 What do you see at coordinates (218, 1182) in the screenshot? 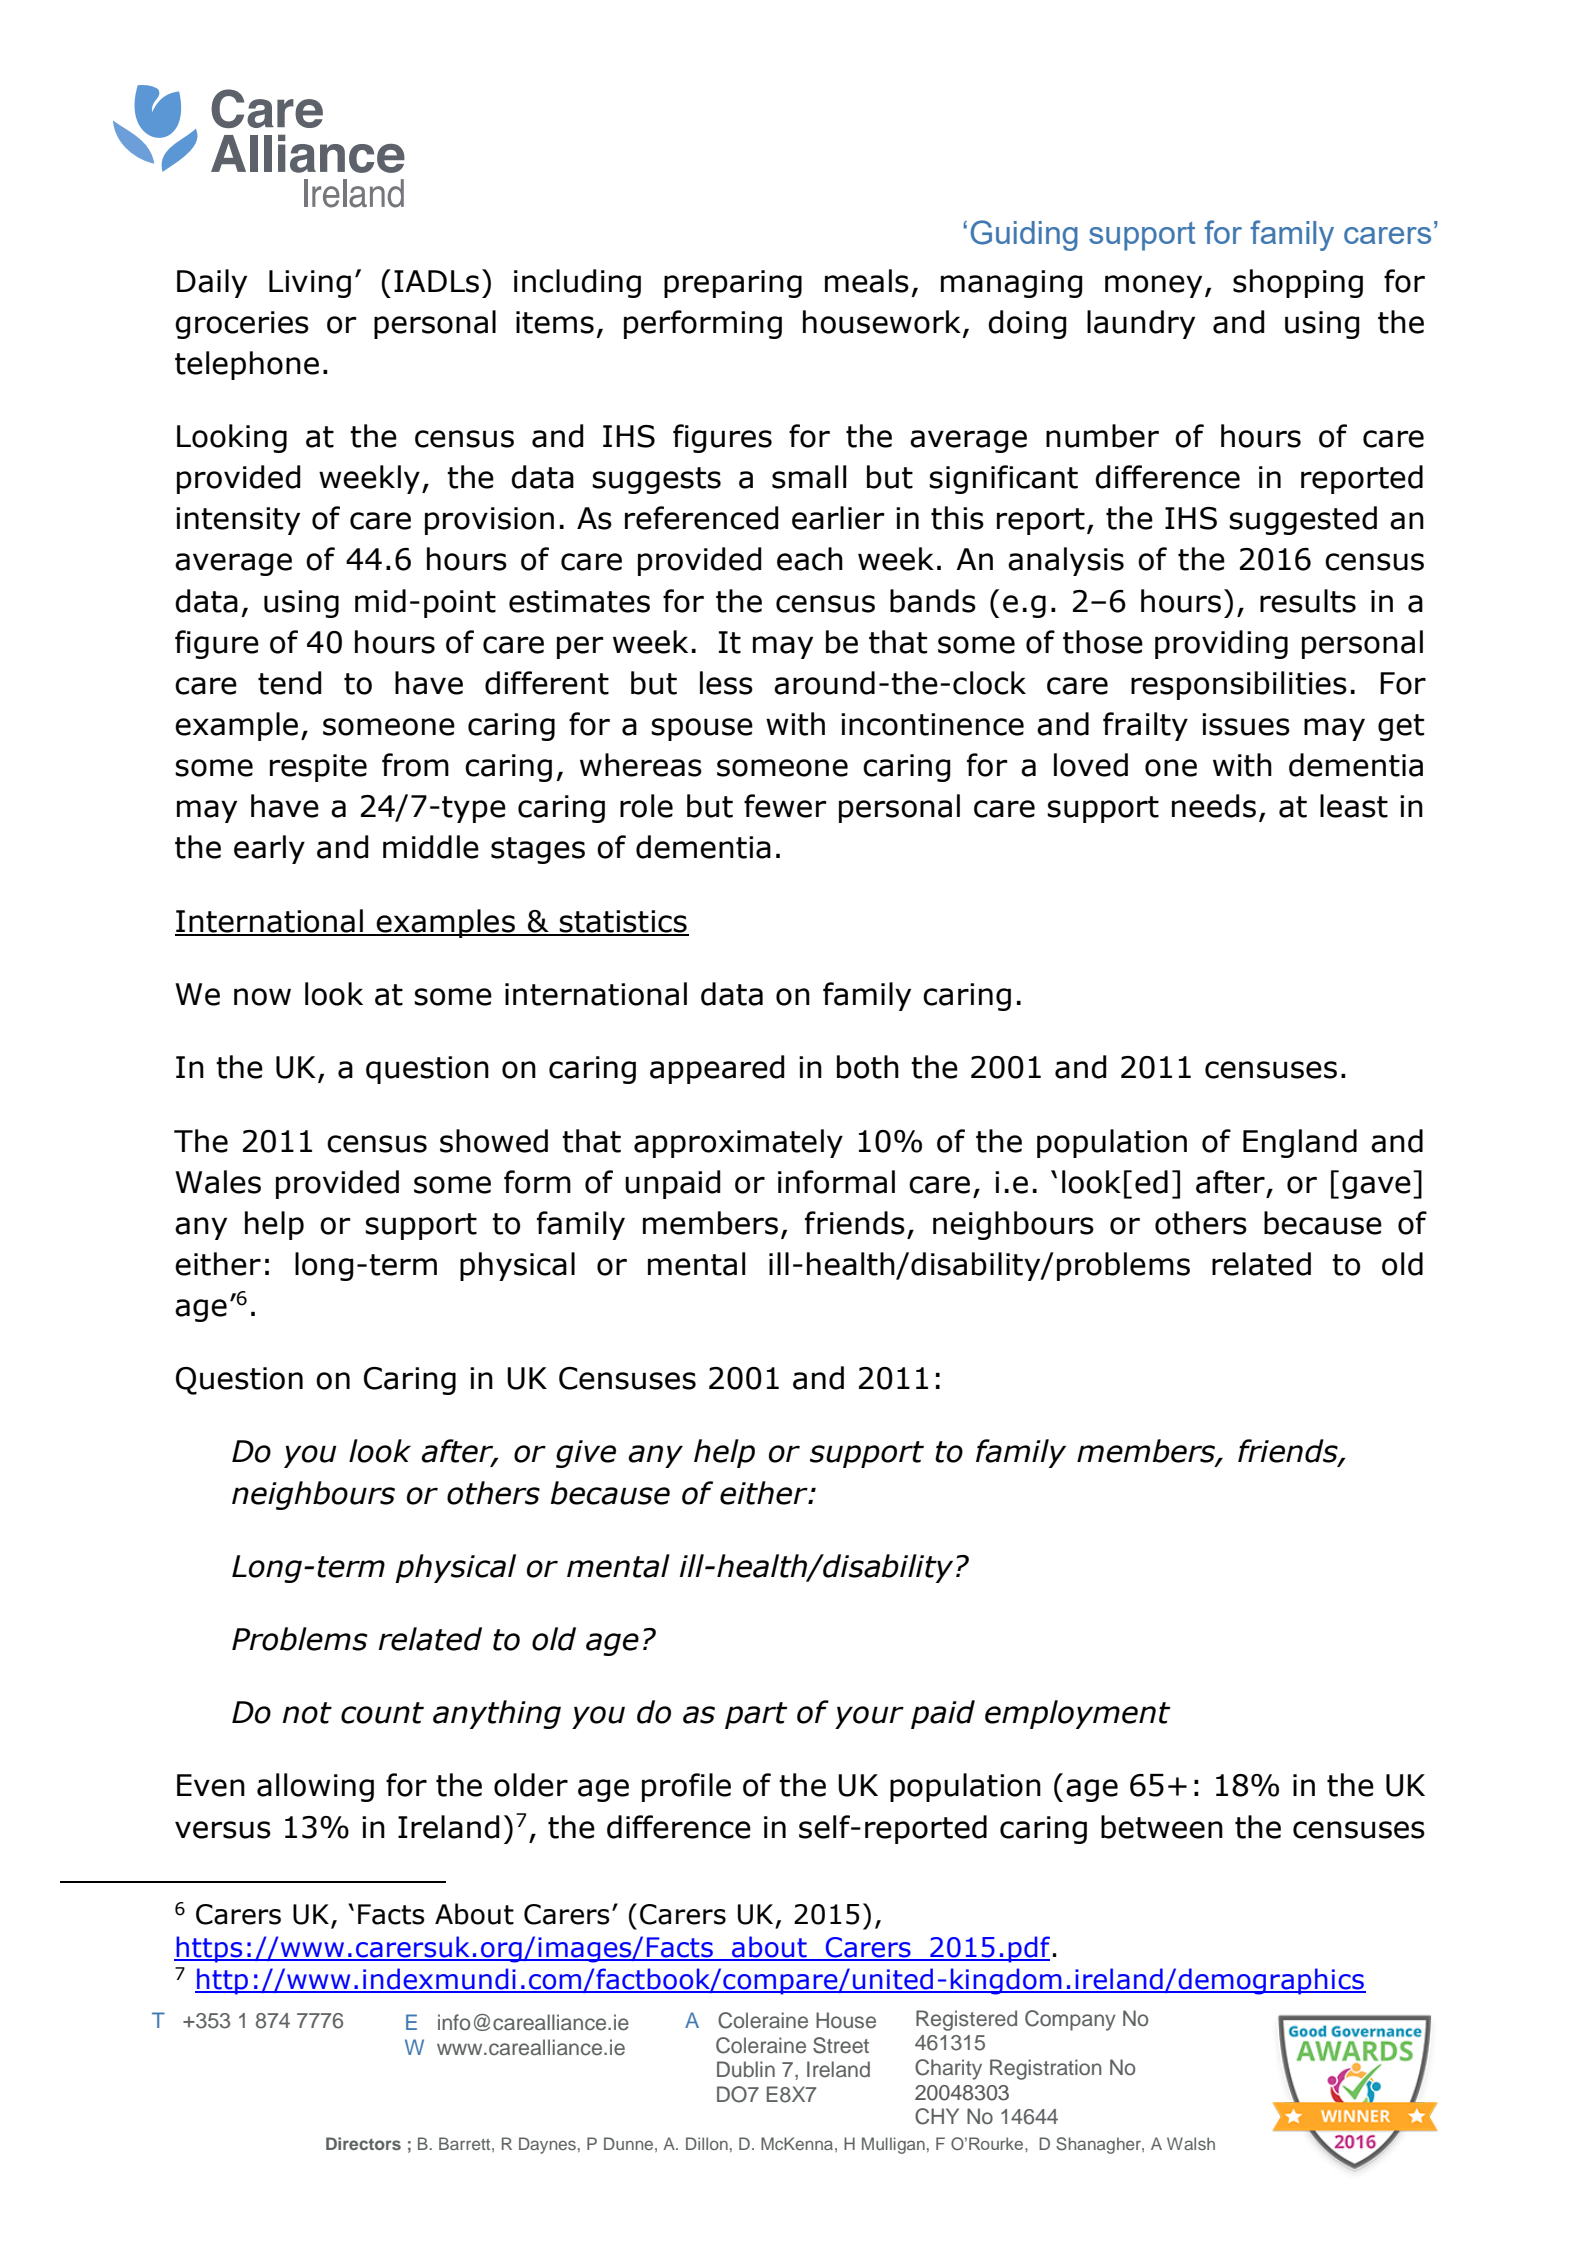
I see `Wales` at bounding box center [218, 1182].
